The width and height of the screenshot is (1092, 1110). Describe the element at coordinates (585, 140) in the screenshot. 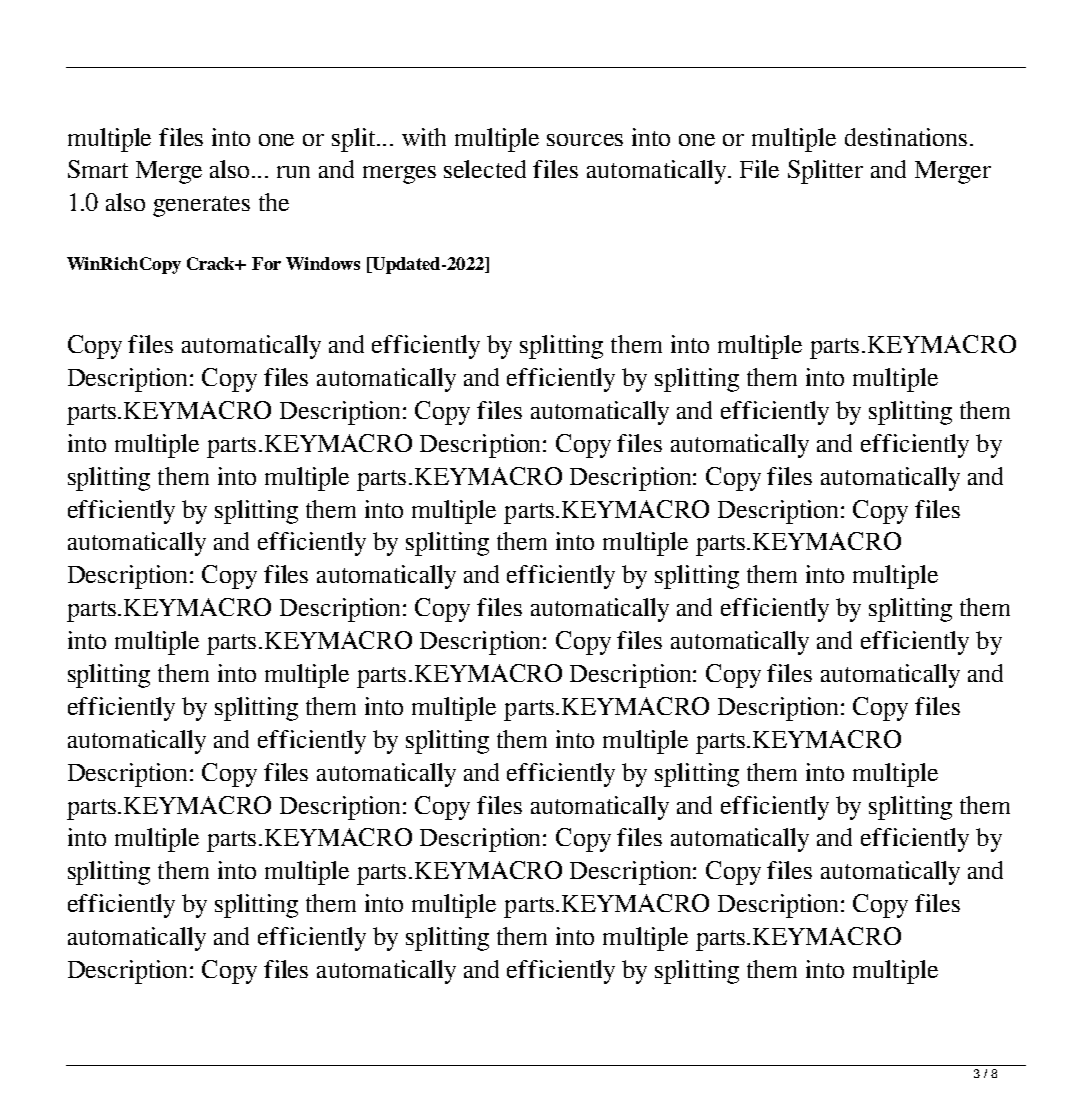

I see `sources` at that location.
